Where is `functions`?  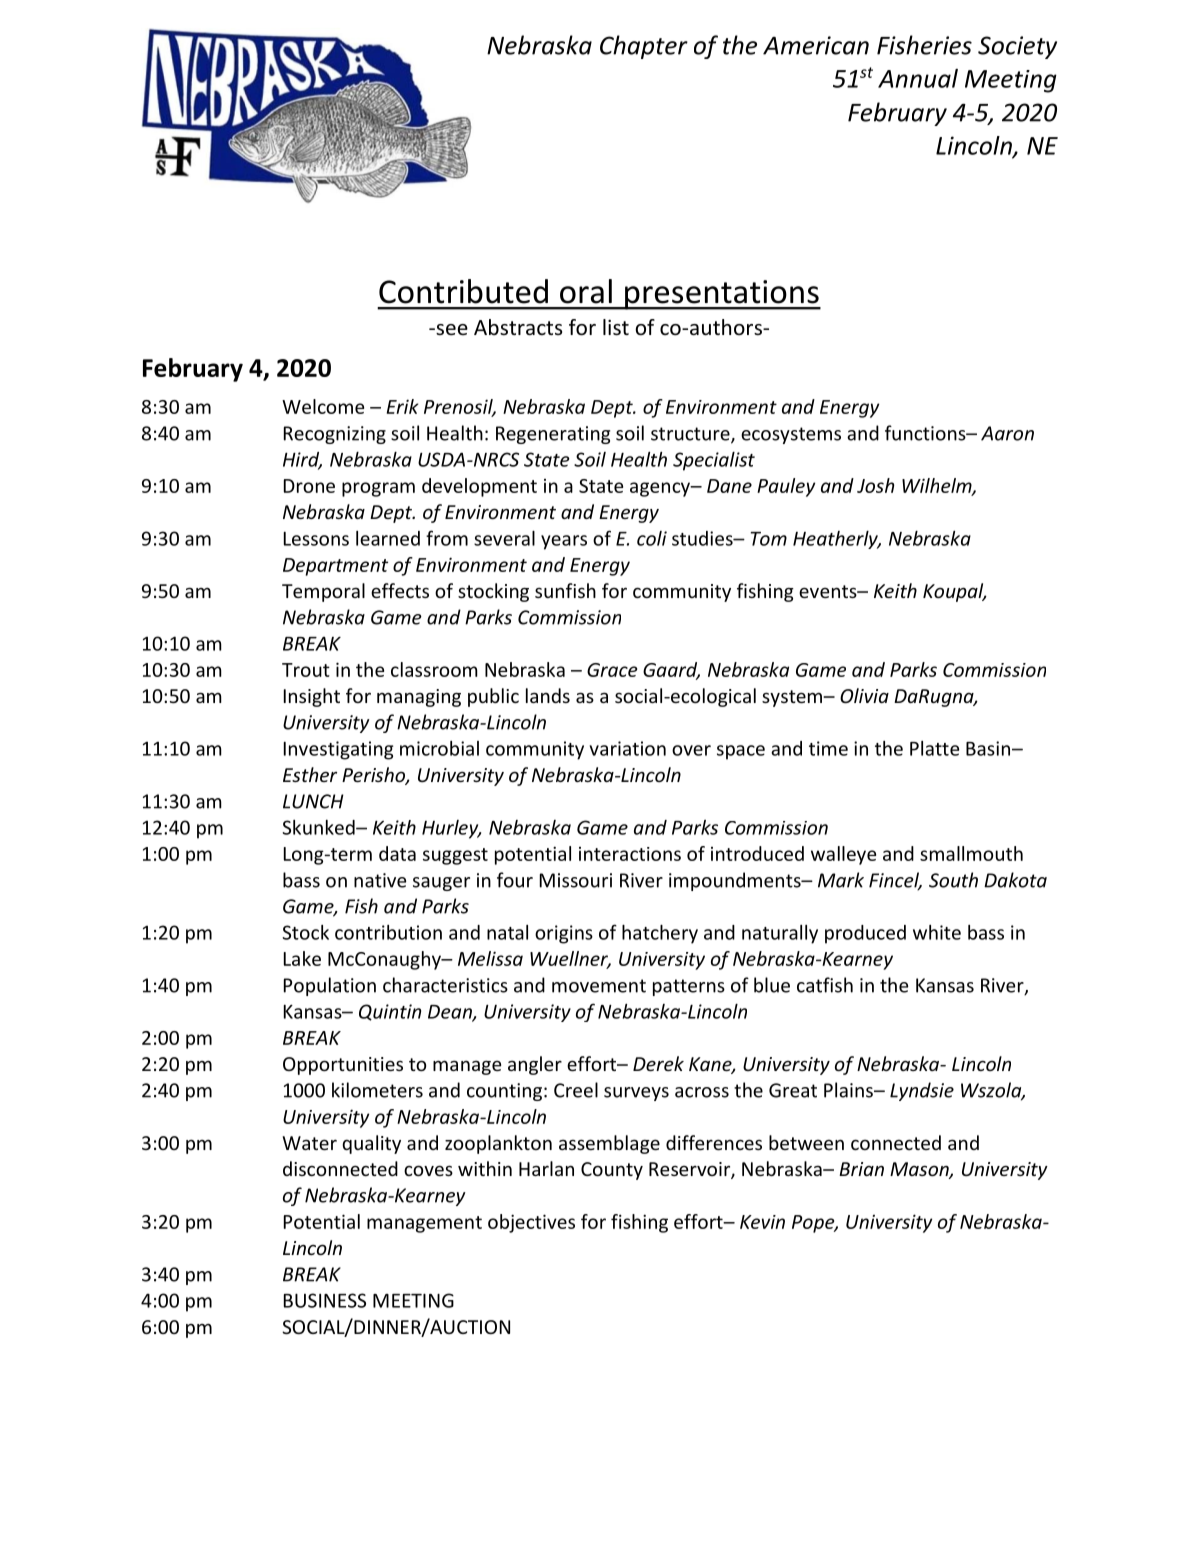
functions is located at coordinates (926, 433).
